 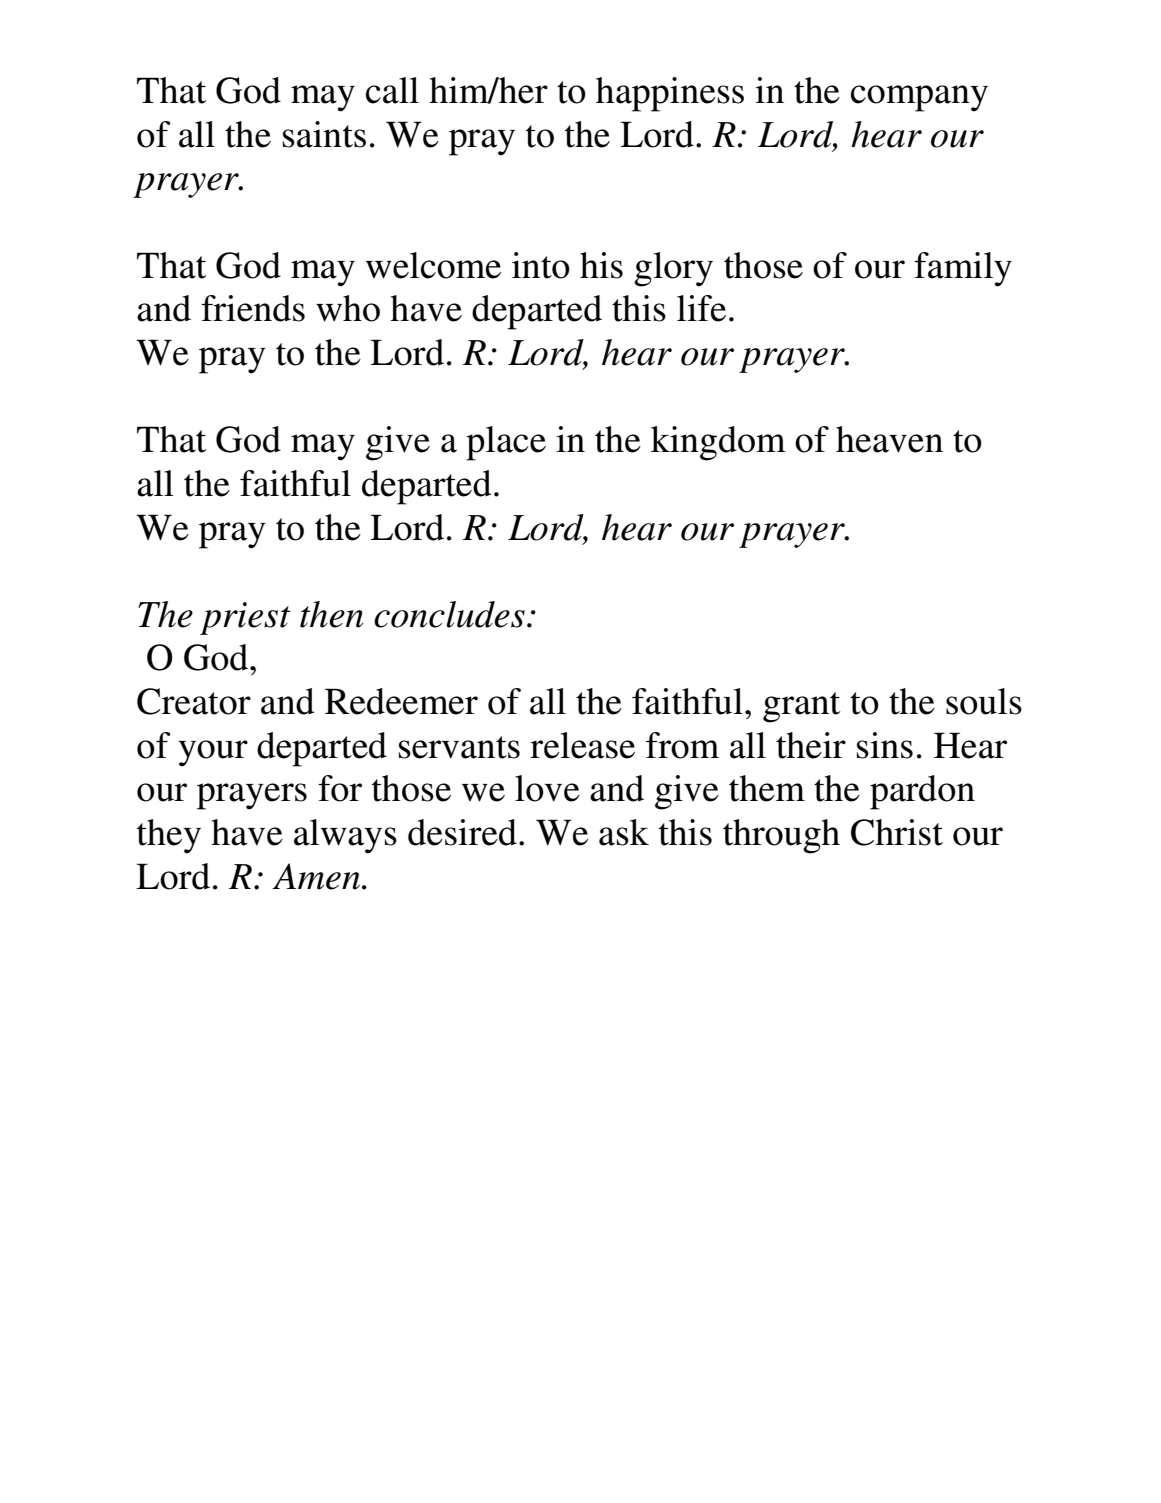 I want to click on heaven, so click(x=889, y=439).
